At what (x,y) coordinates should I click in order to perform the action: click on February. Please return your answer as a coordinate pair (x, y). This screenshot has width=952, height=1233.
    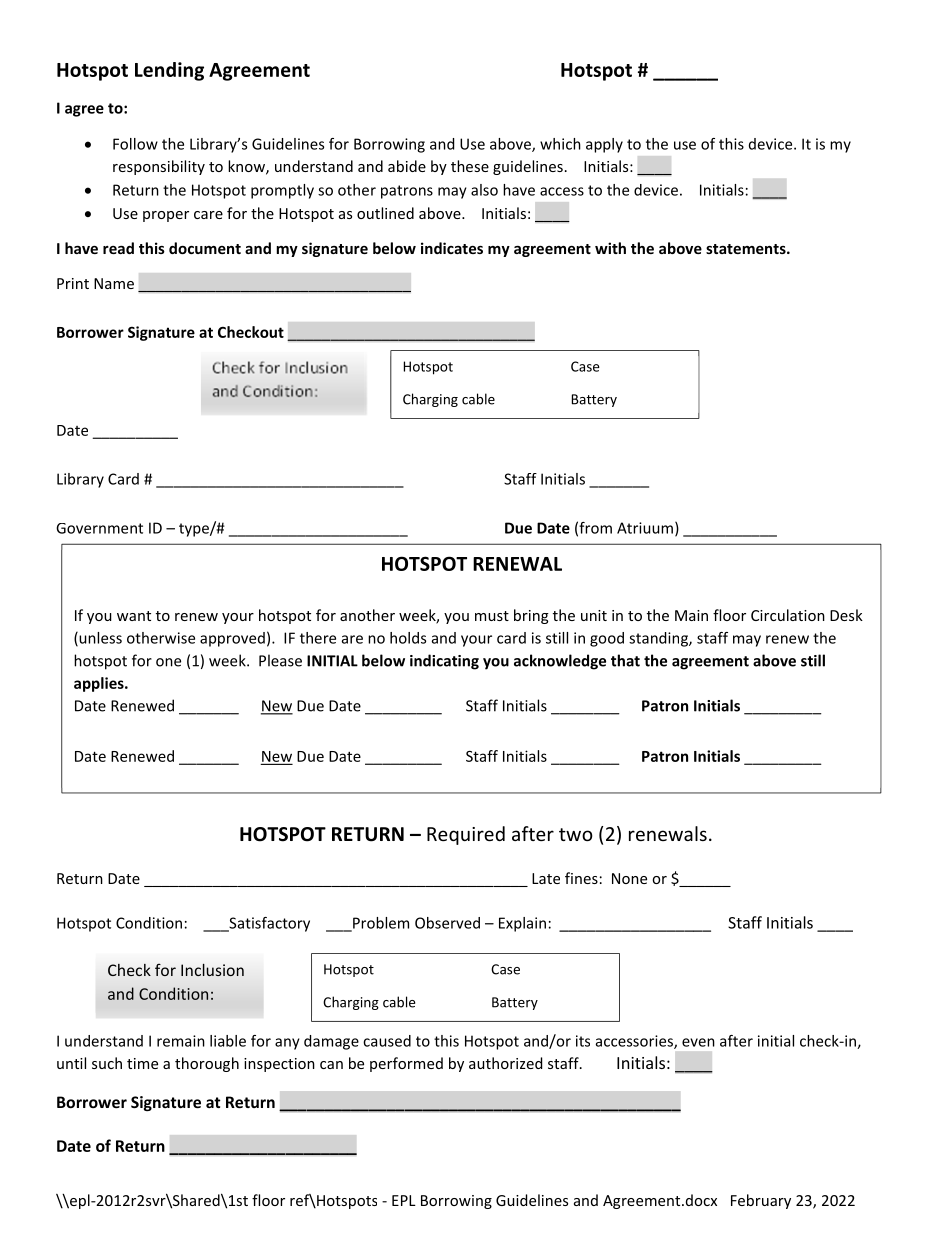
    Looking at the image, I should click on (761, 1201).
